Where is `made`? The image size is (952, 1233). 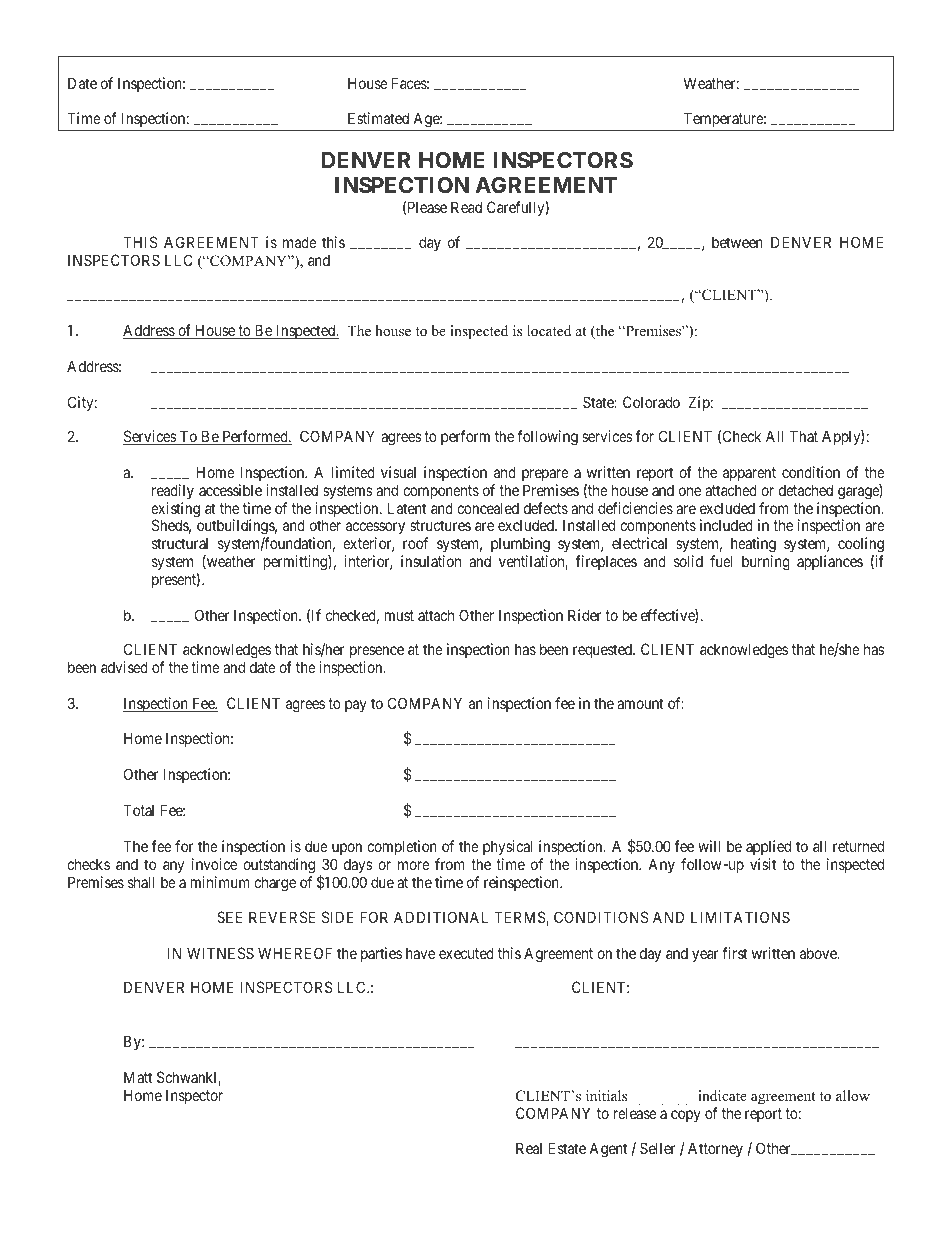 made is located at coordinates (300, 242).
